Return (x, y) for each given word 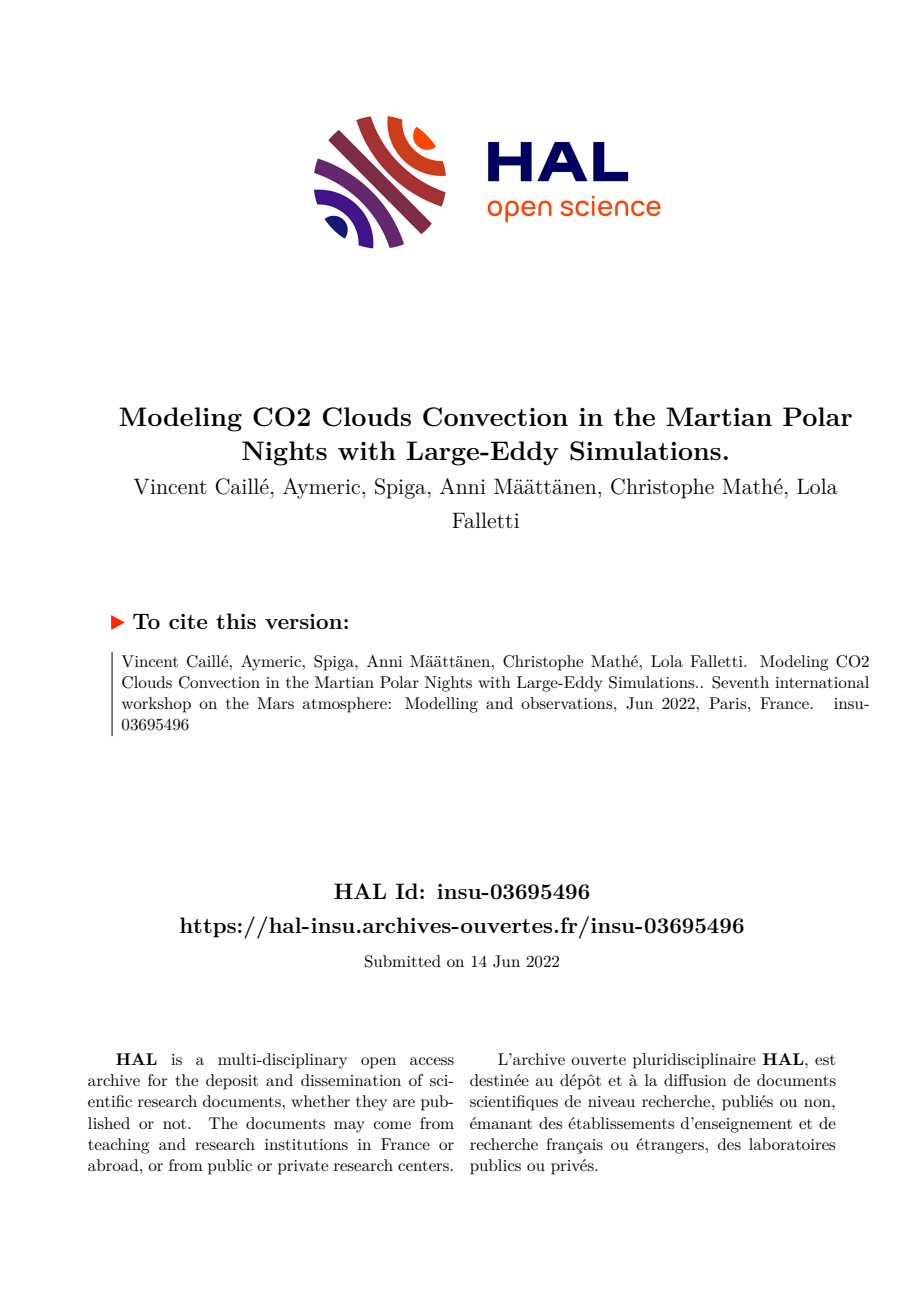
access (432, 1061)
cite (188, 621)
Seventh (740, 682)
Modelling (441, 705)
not (176, 1124)
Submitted (403, 961)
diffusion (695, 1080)
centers (423, 1166)
